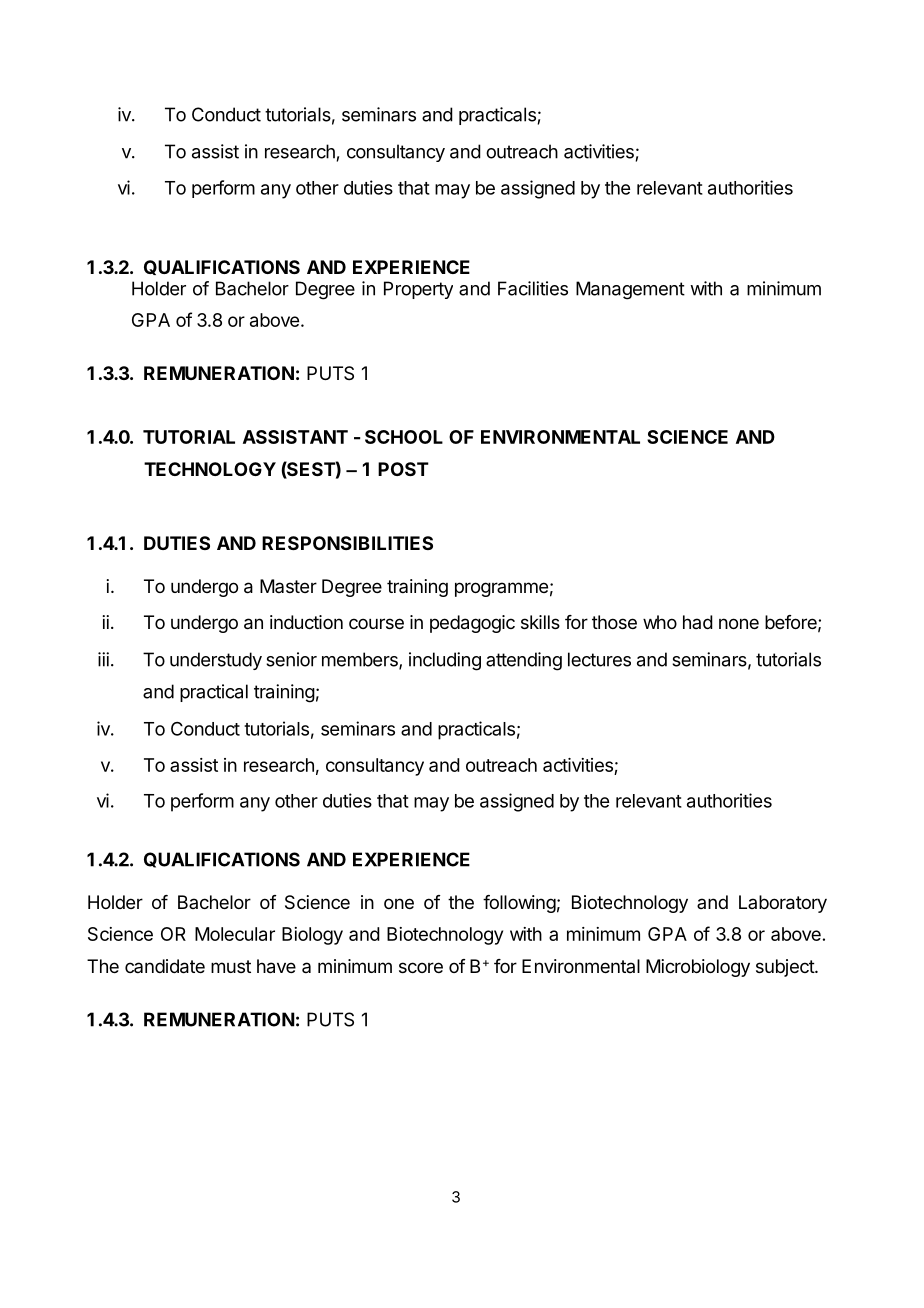 The image size is (924, 1308). I want to click on subject, so click(786, 968).
